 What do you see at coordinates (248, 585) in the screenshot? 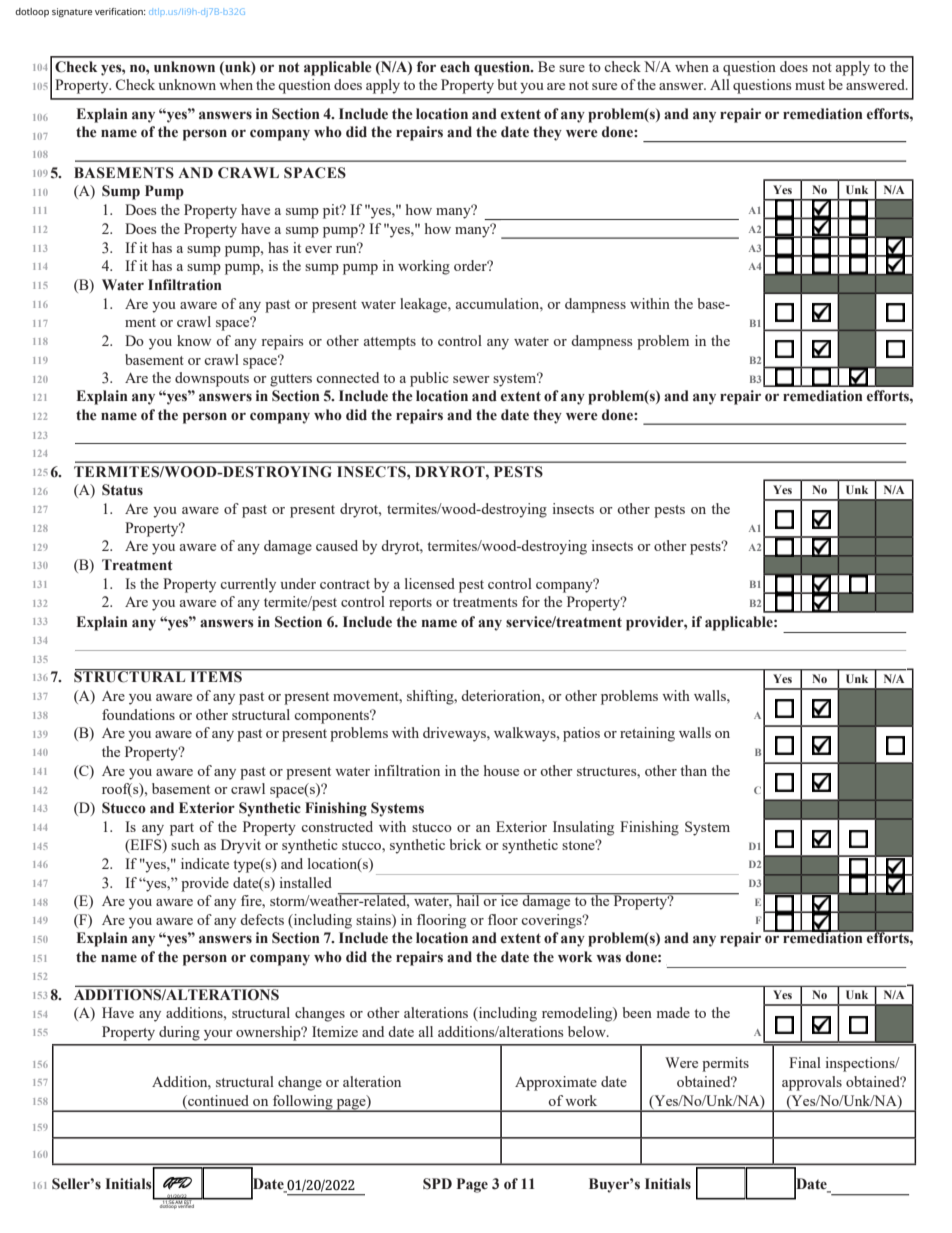
I see `currently` at bounding box center [248, 585].
